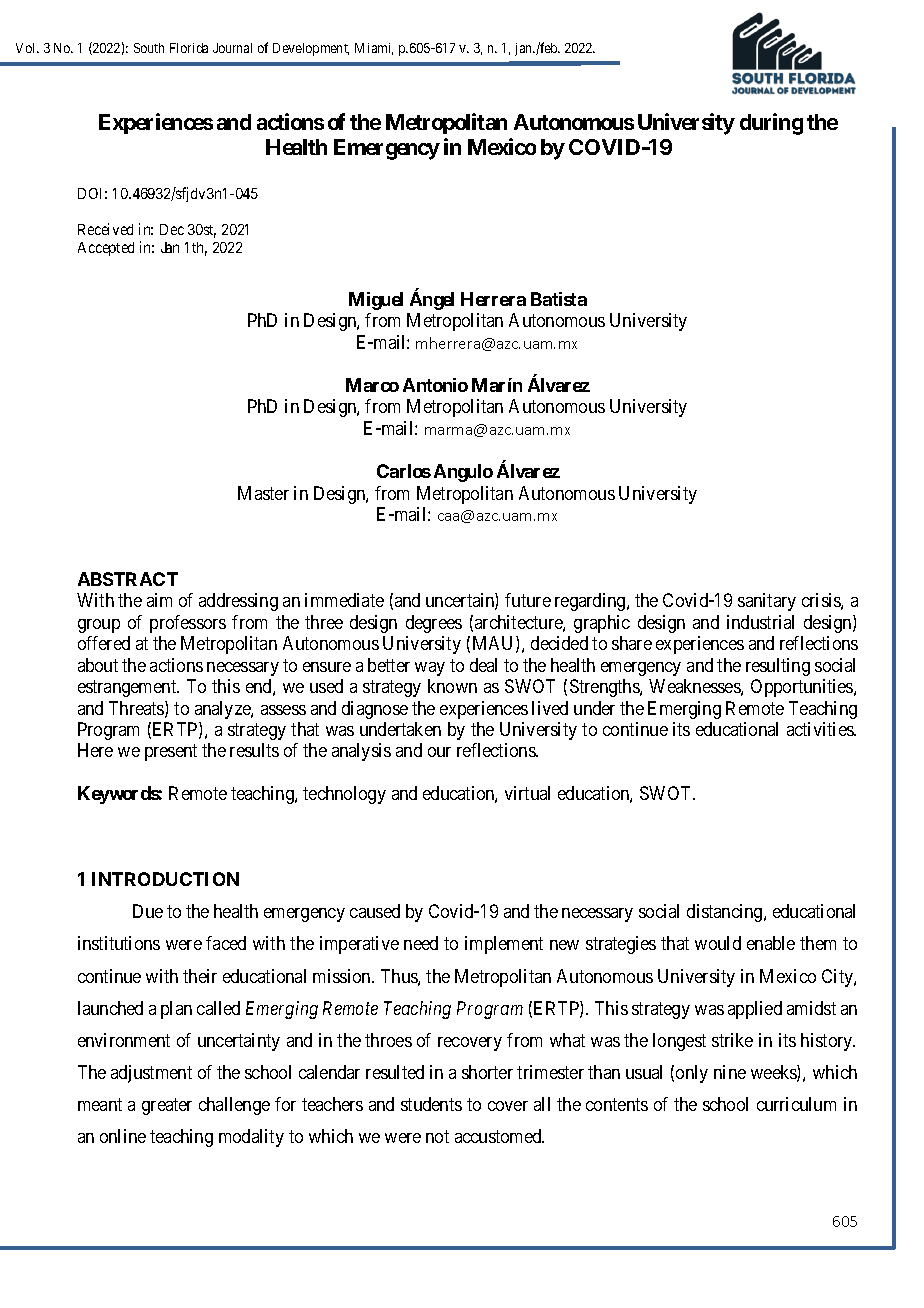 The image size is (924, 1308). Describe the element at coordinates (778, 667) in the screenshot. I see `resulting` at that location.
